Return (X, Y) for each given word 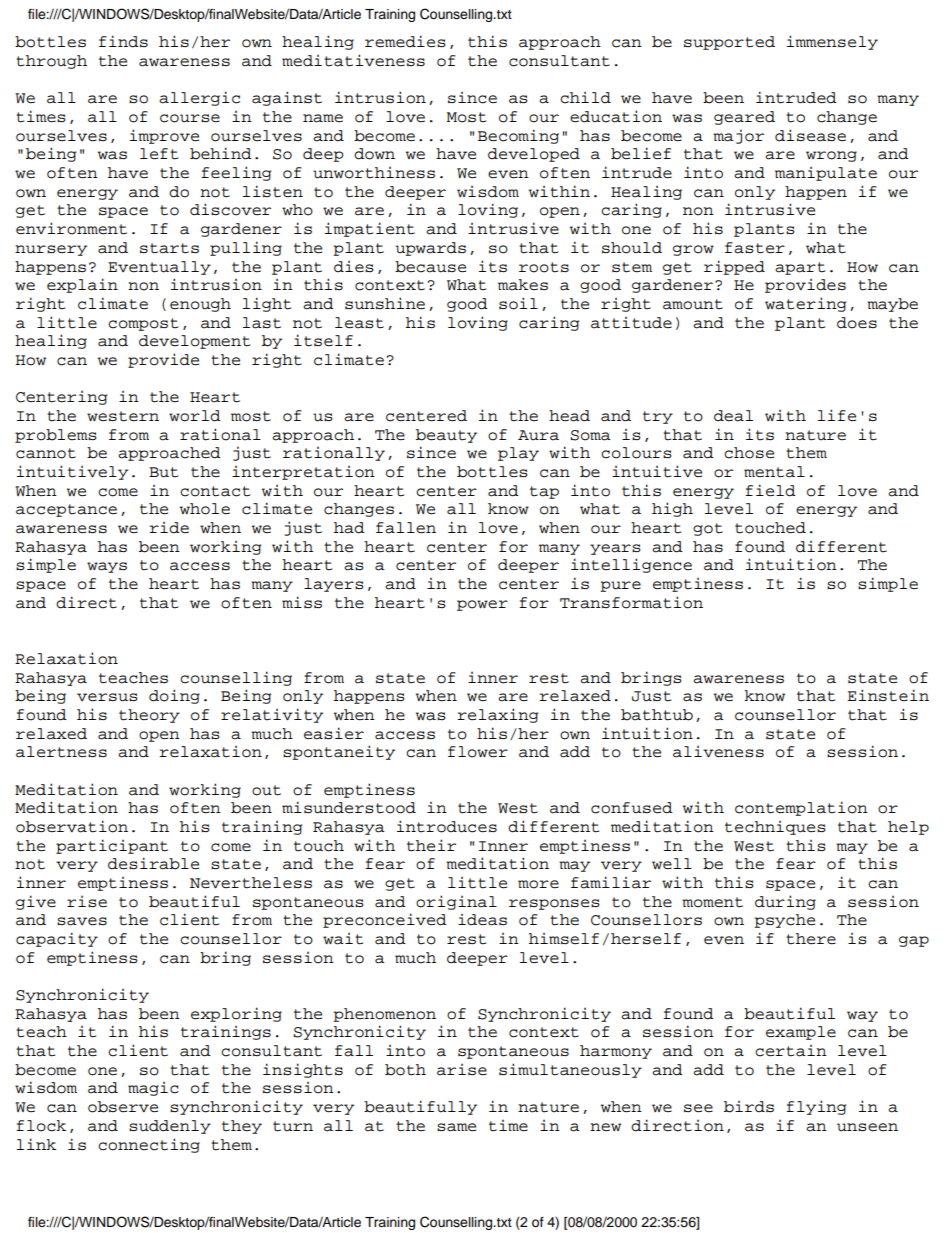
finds (123, 41)
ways (107, 567)
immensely (832, 42)
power (482, 605)
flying (816, 1107)
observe (123, 1107)
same (456, 1127)
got (708, 529)
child (585, 98)
